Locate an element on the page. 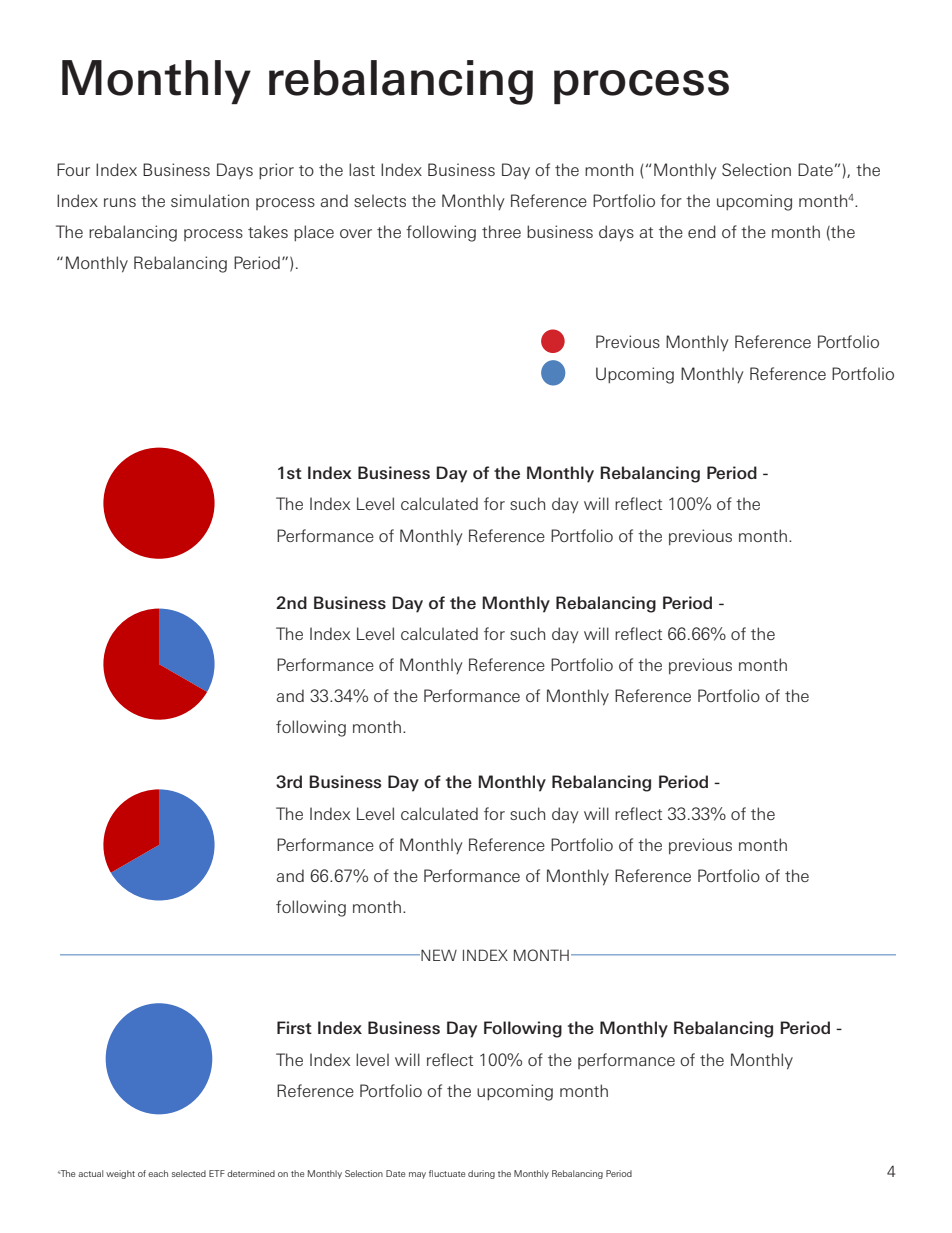  NEW is located at coordinates (438, 955).
